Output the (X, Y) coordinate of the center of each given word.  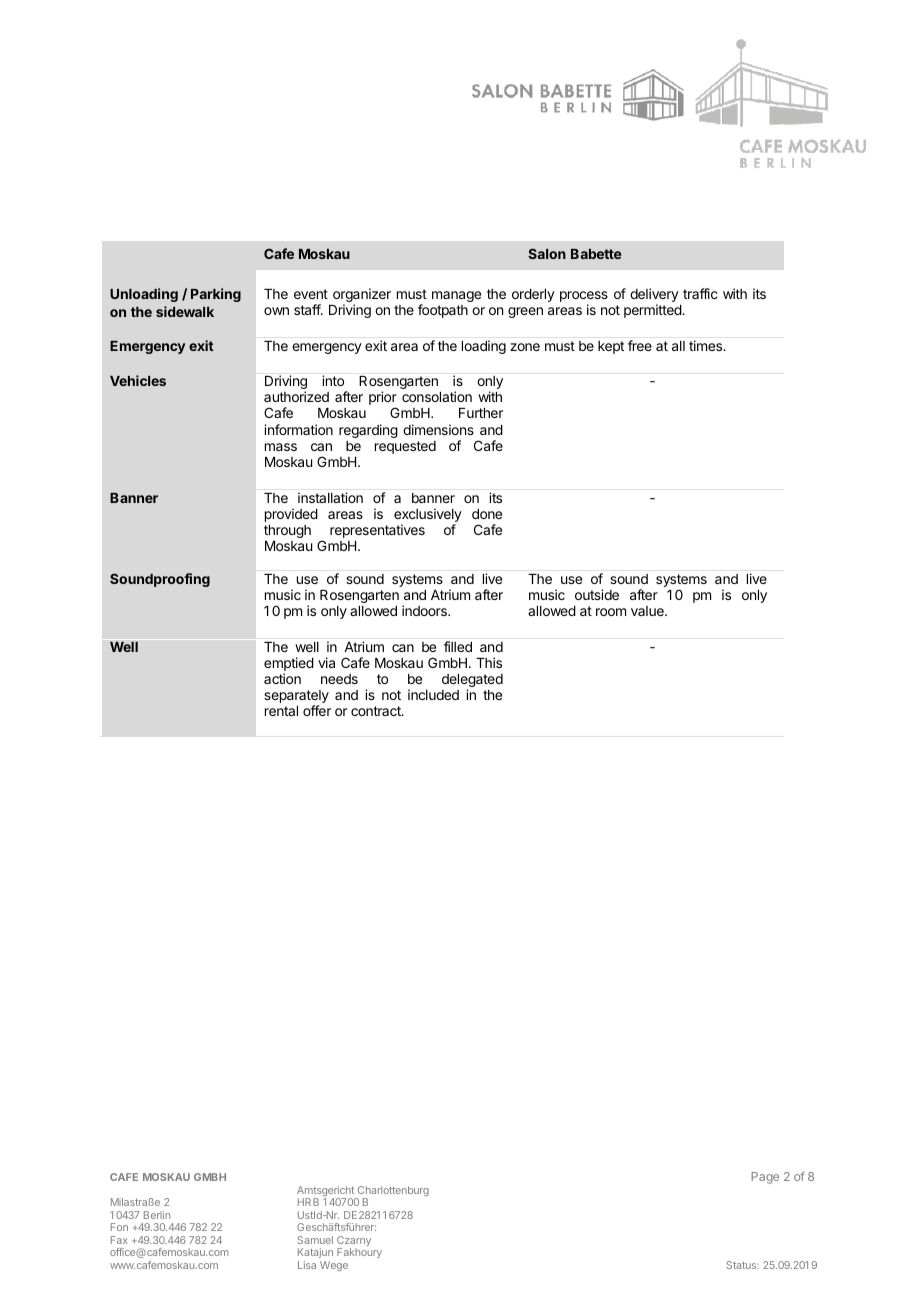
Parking (216, 295)
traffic (700, 293)
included (433, 694)
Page (765, 1178)
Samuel (315, 1240)
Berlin (157, 1215)
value (648, 611)
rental (281, 711)
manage (456, 296)
